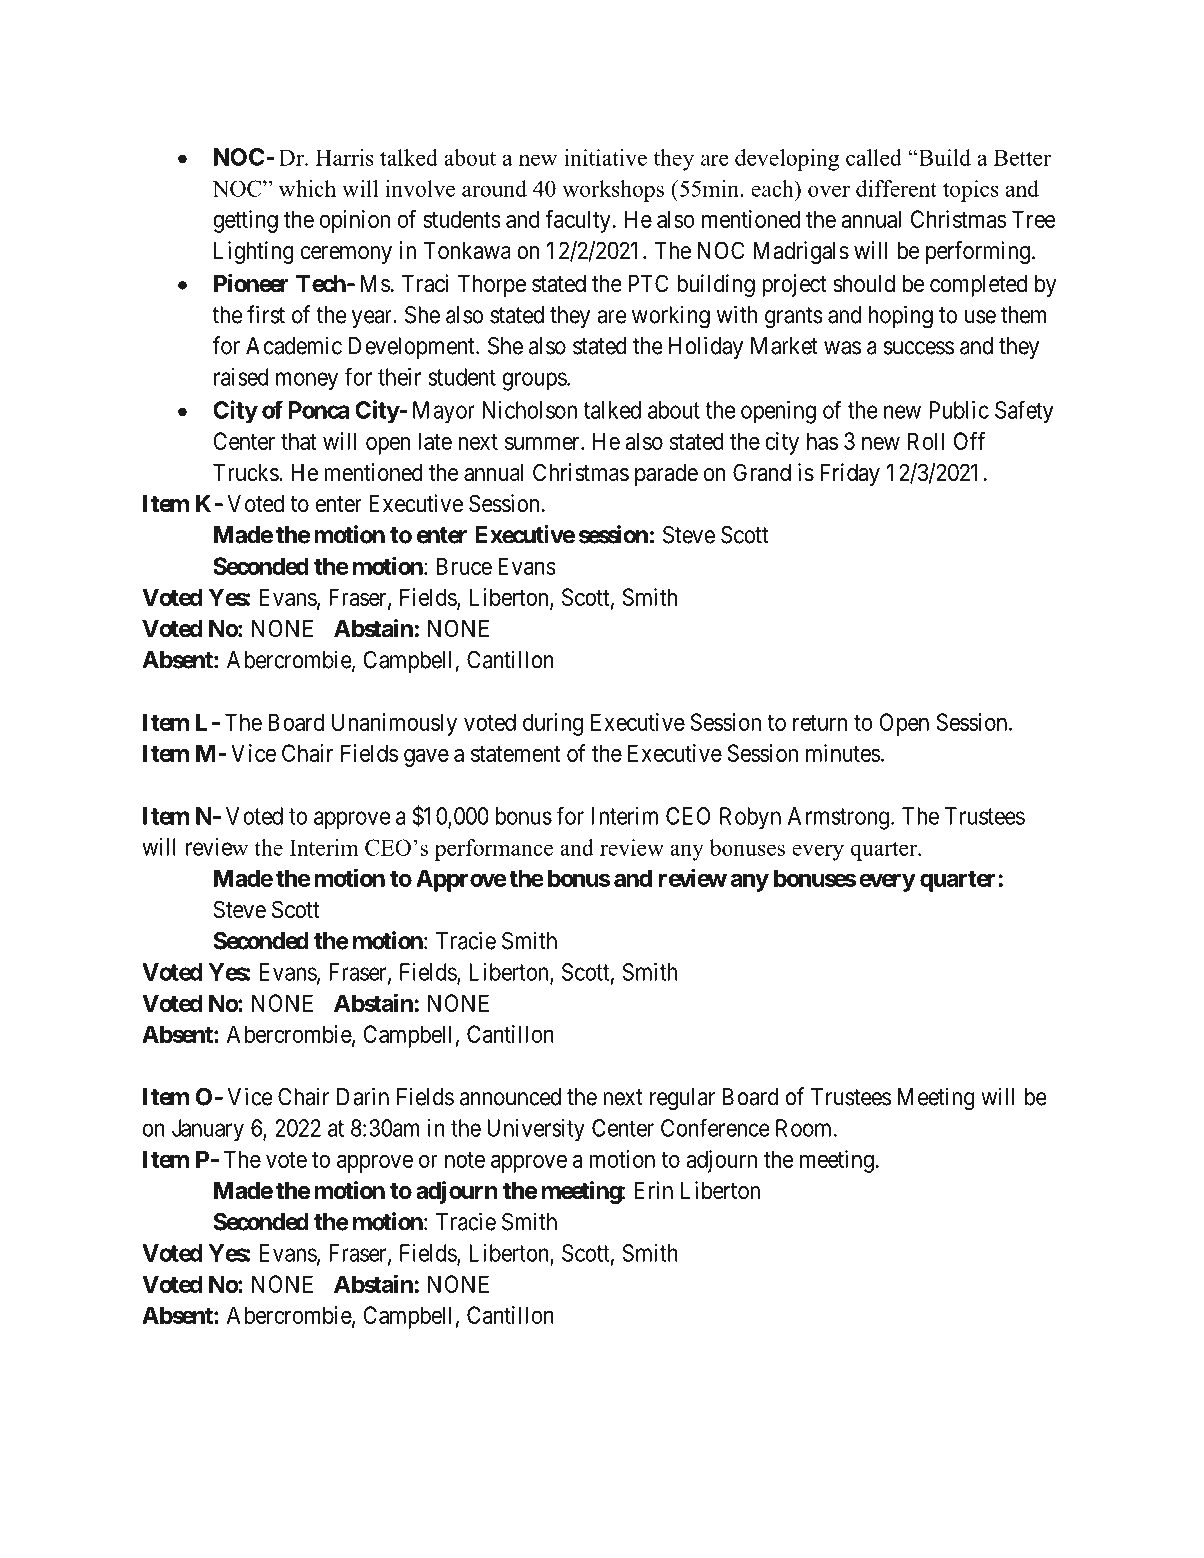  What do you see at coordinates (208, 1130) in the screenshot?
I see `January` at bounding box center [208, 1130].
